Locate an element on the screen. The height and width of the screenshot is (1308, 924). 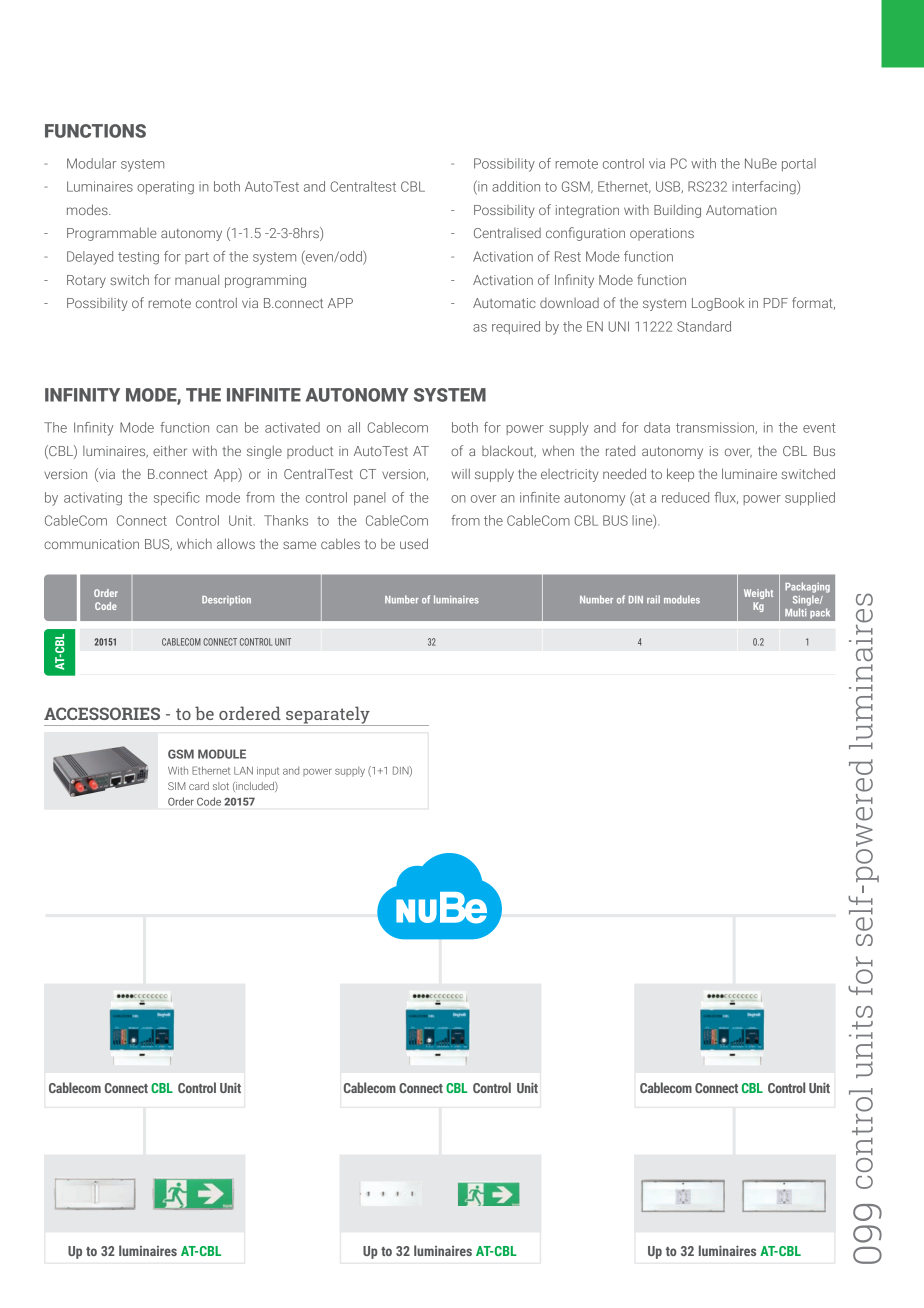
operating is located at coordinates (165, 188).
